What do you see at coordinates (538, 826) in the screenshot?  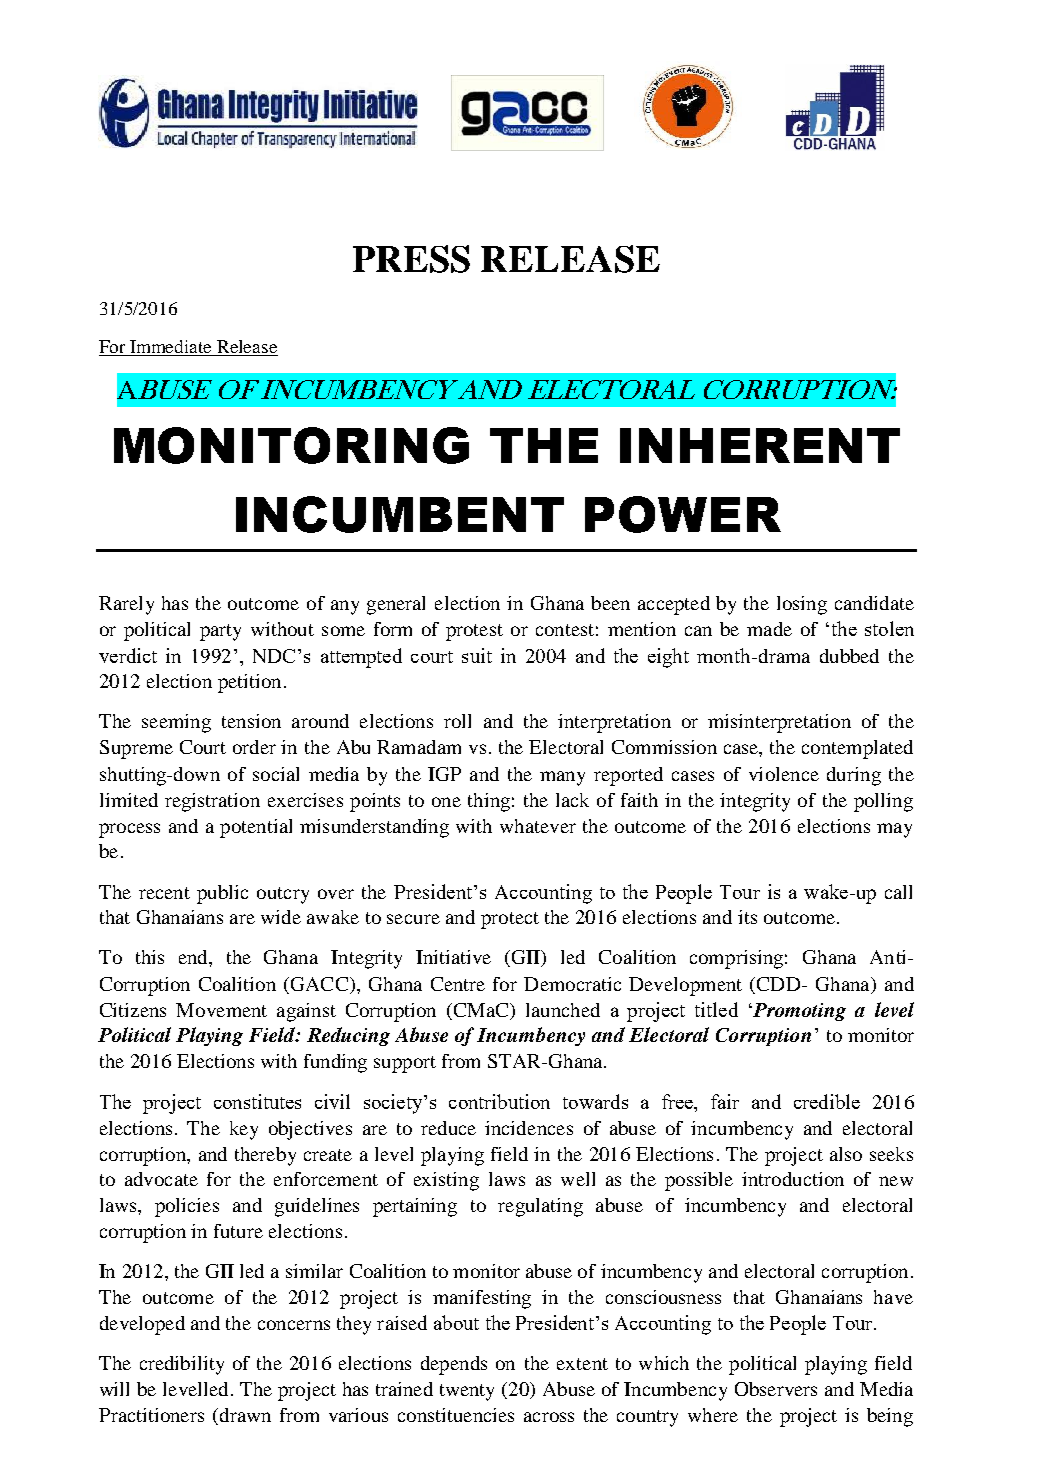 I see `whatever` at bounding box center [538, 826].
